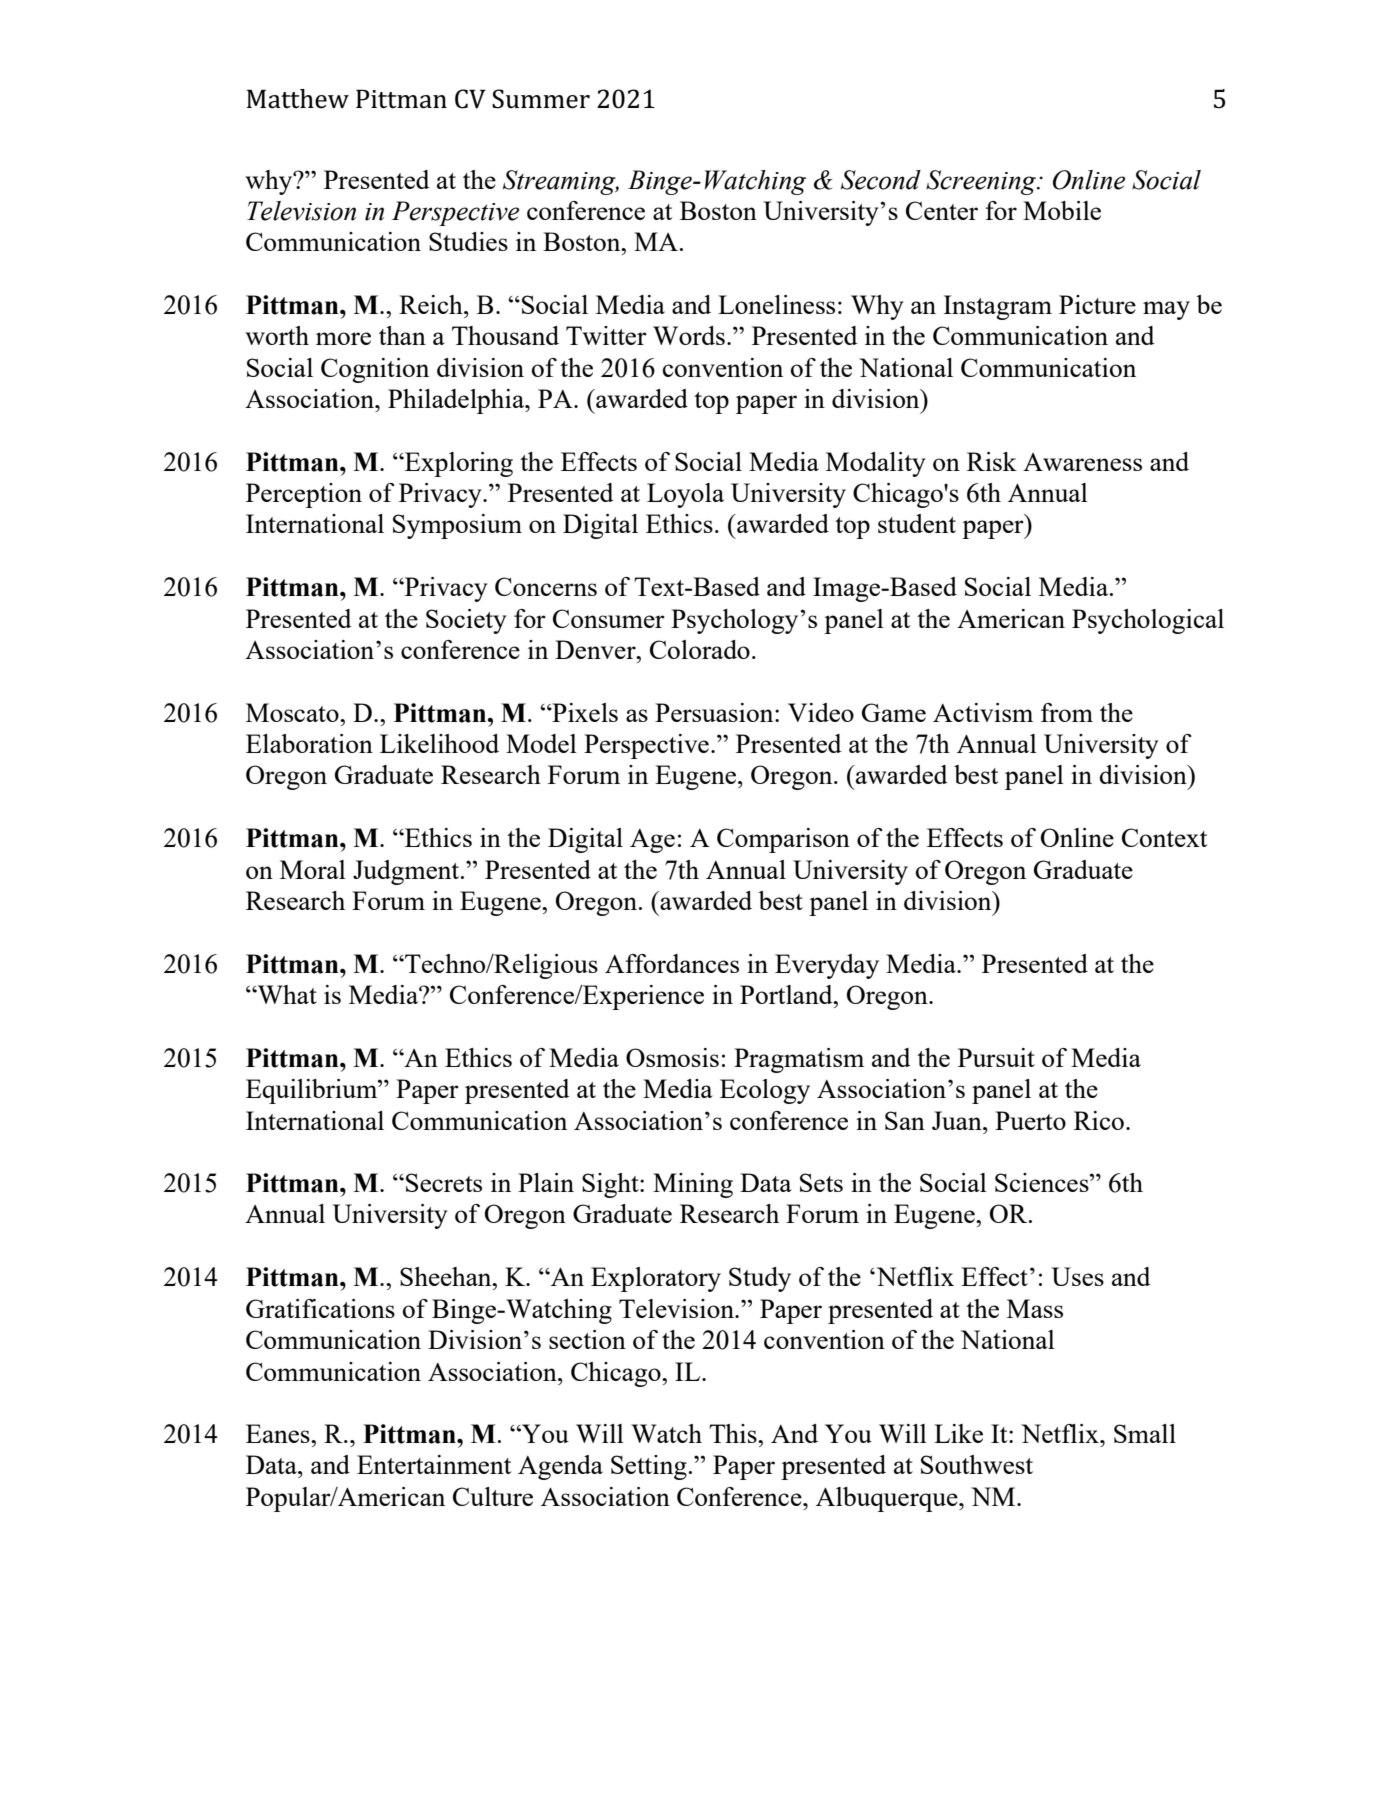  I want to click on Mobile, so click(1062, 210).
